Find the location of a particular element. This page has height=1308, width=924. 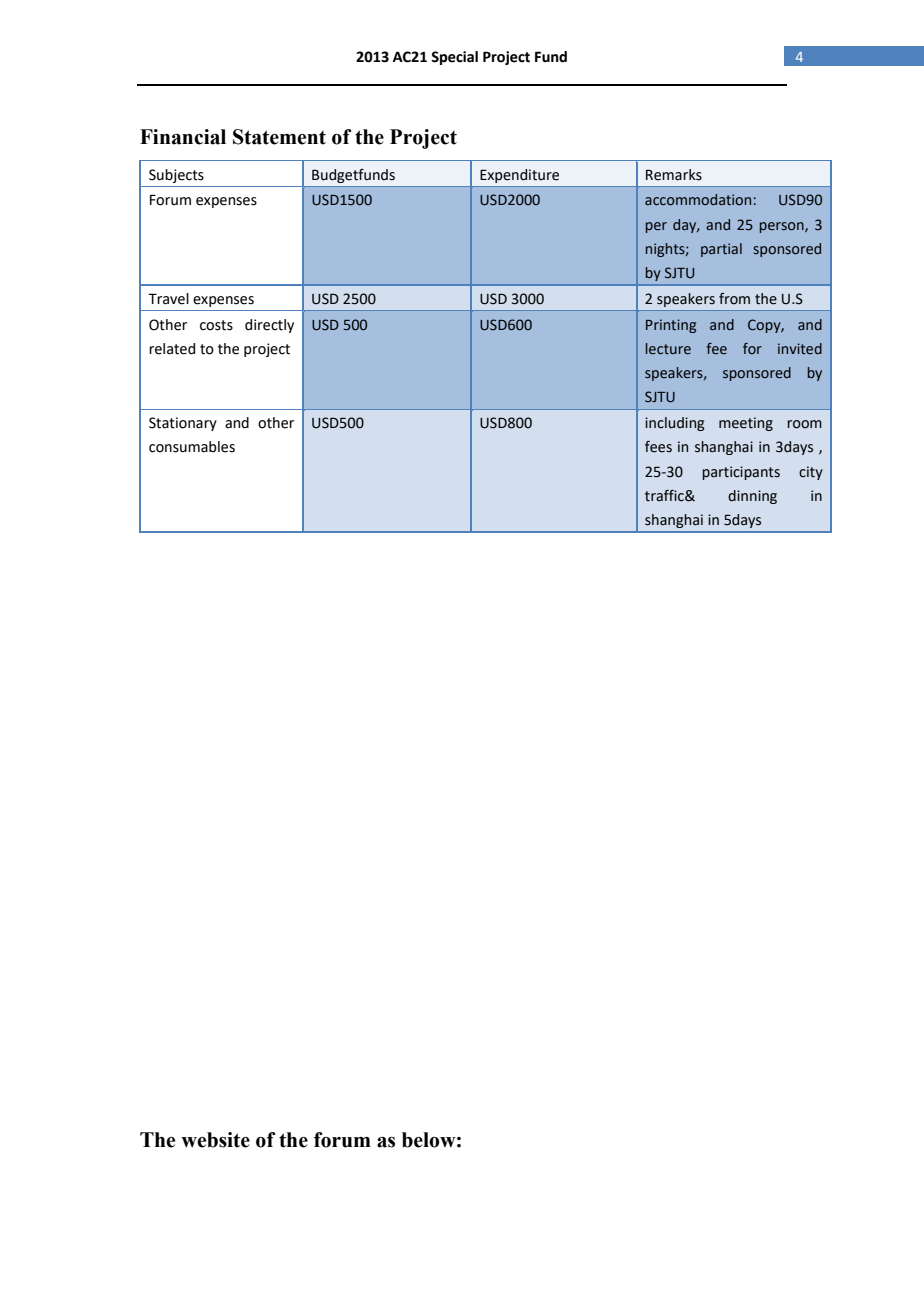

participants is located at coordinates (741, 473).
